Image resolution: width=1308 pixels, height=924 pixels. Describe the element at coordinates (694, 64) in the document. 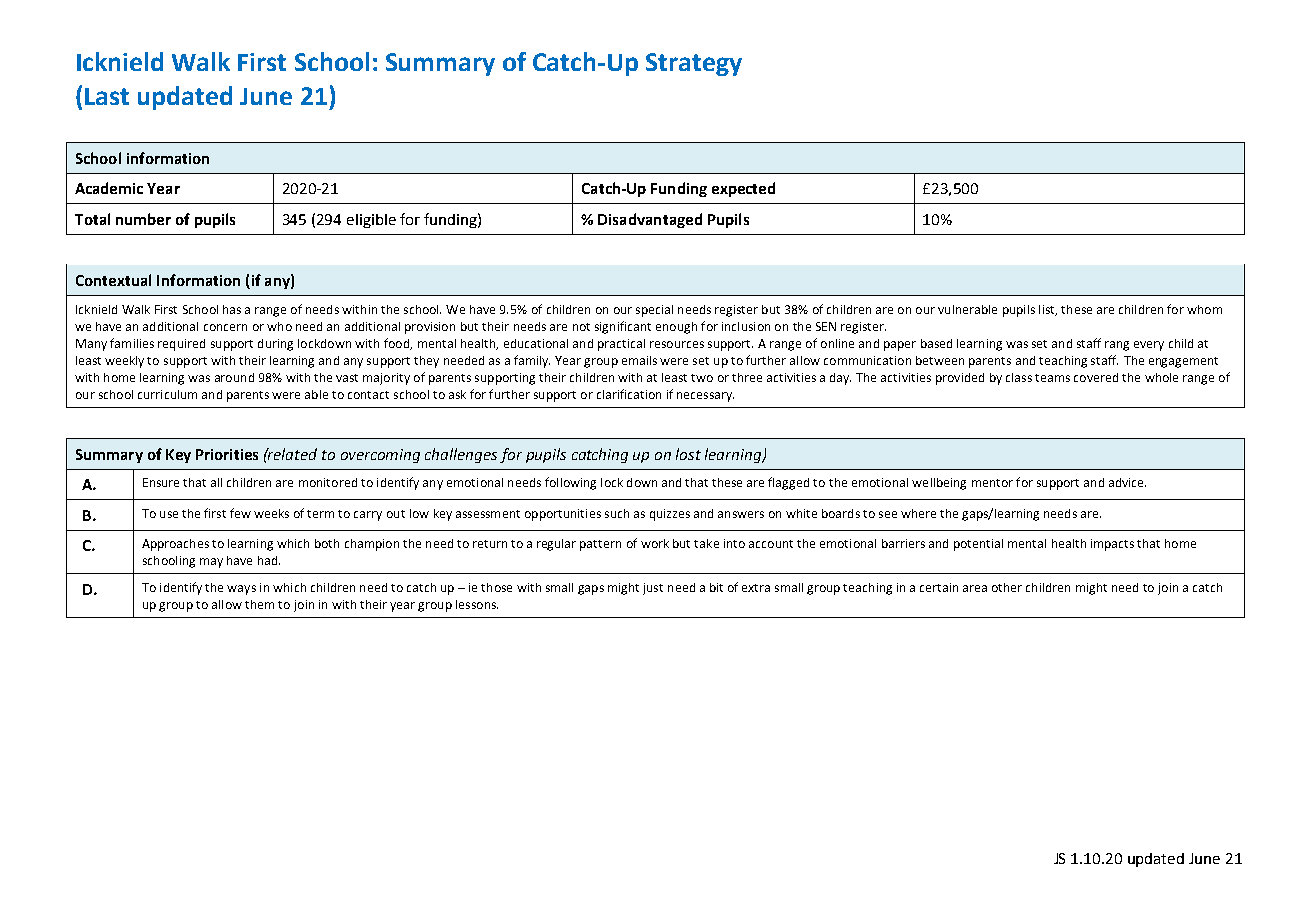

I see `Strategy` at that location.
